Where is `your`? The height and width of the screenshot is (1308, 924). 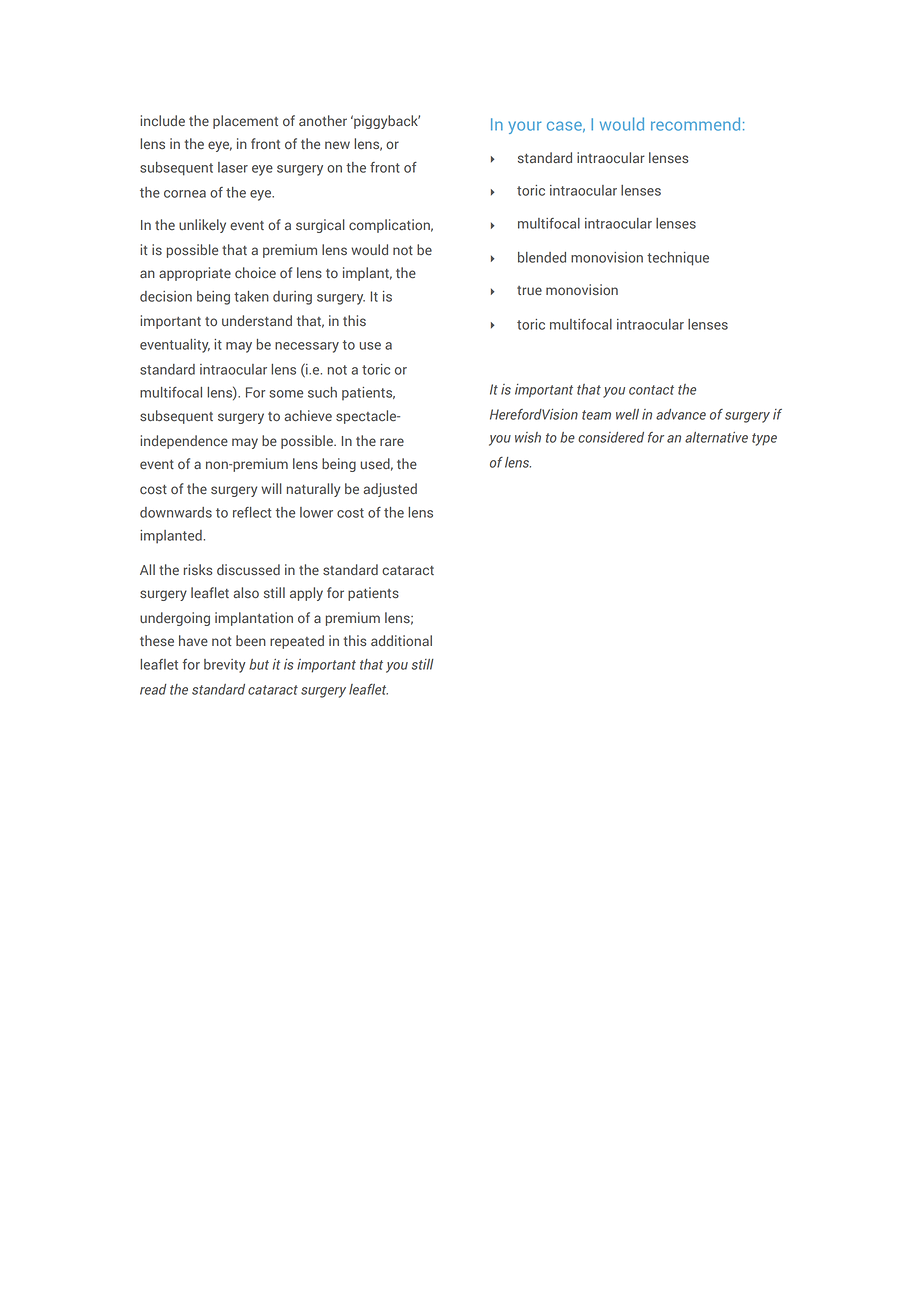
your is located at coordinates (524, 127).
